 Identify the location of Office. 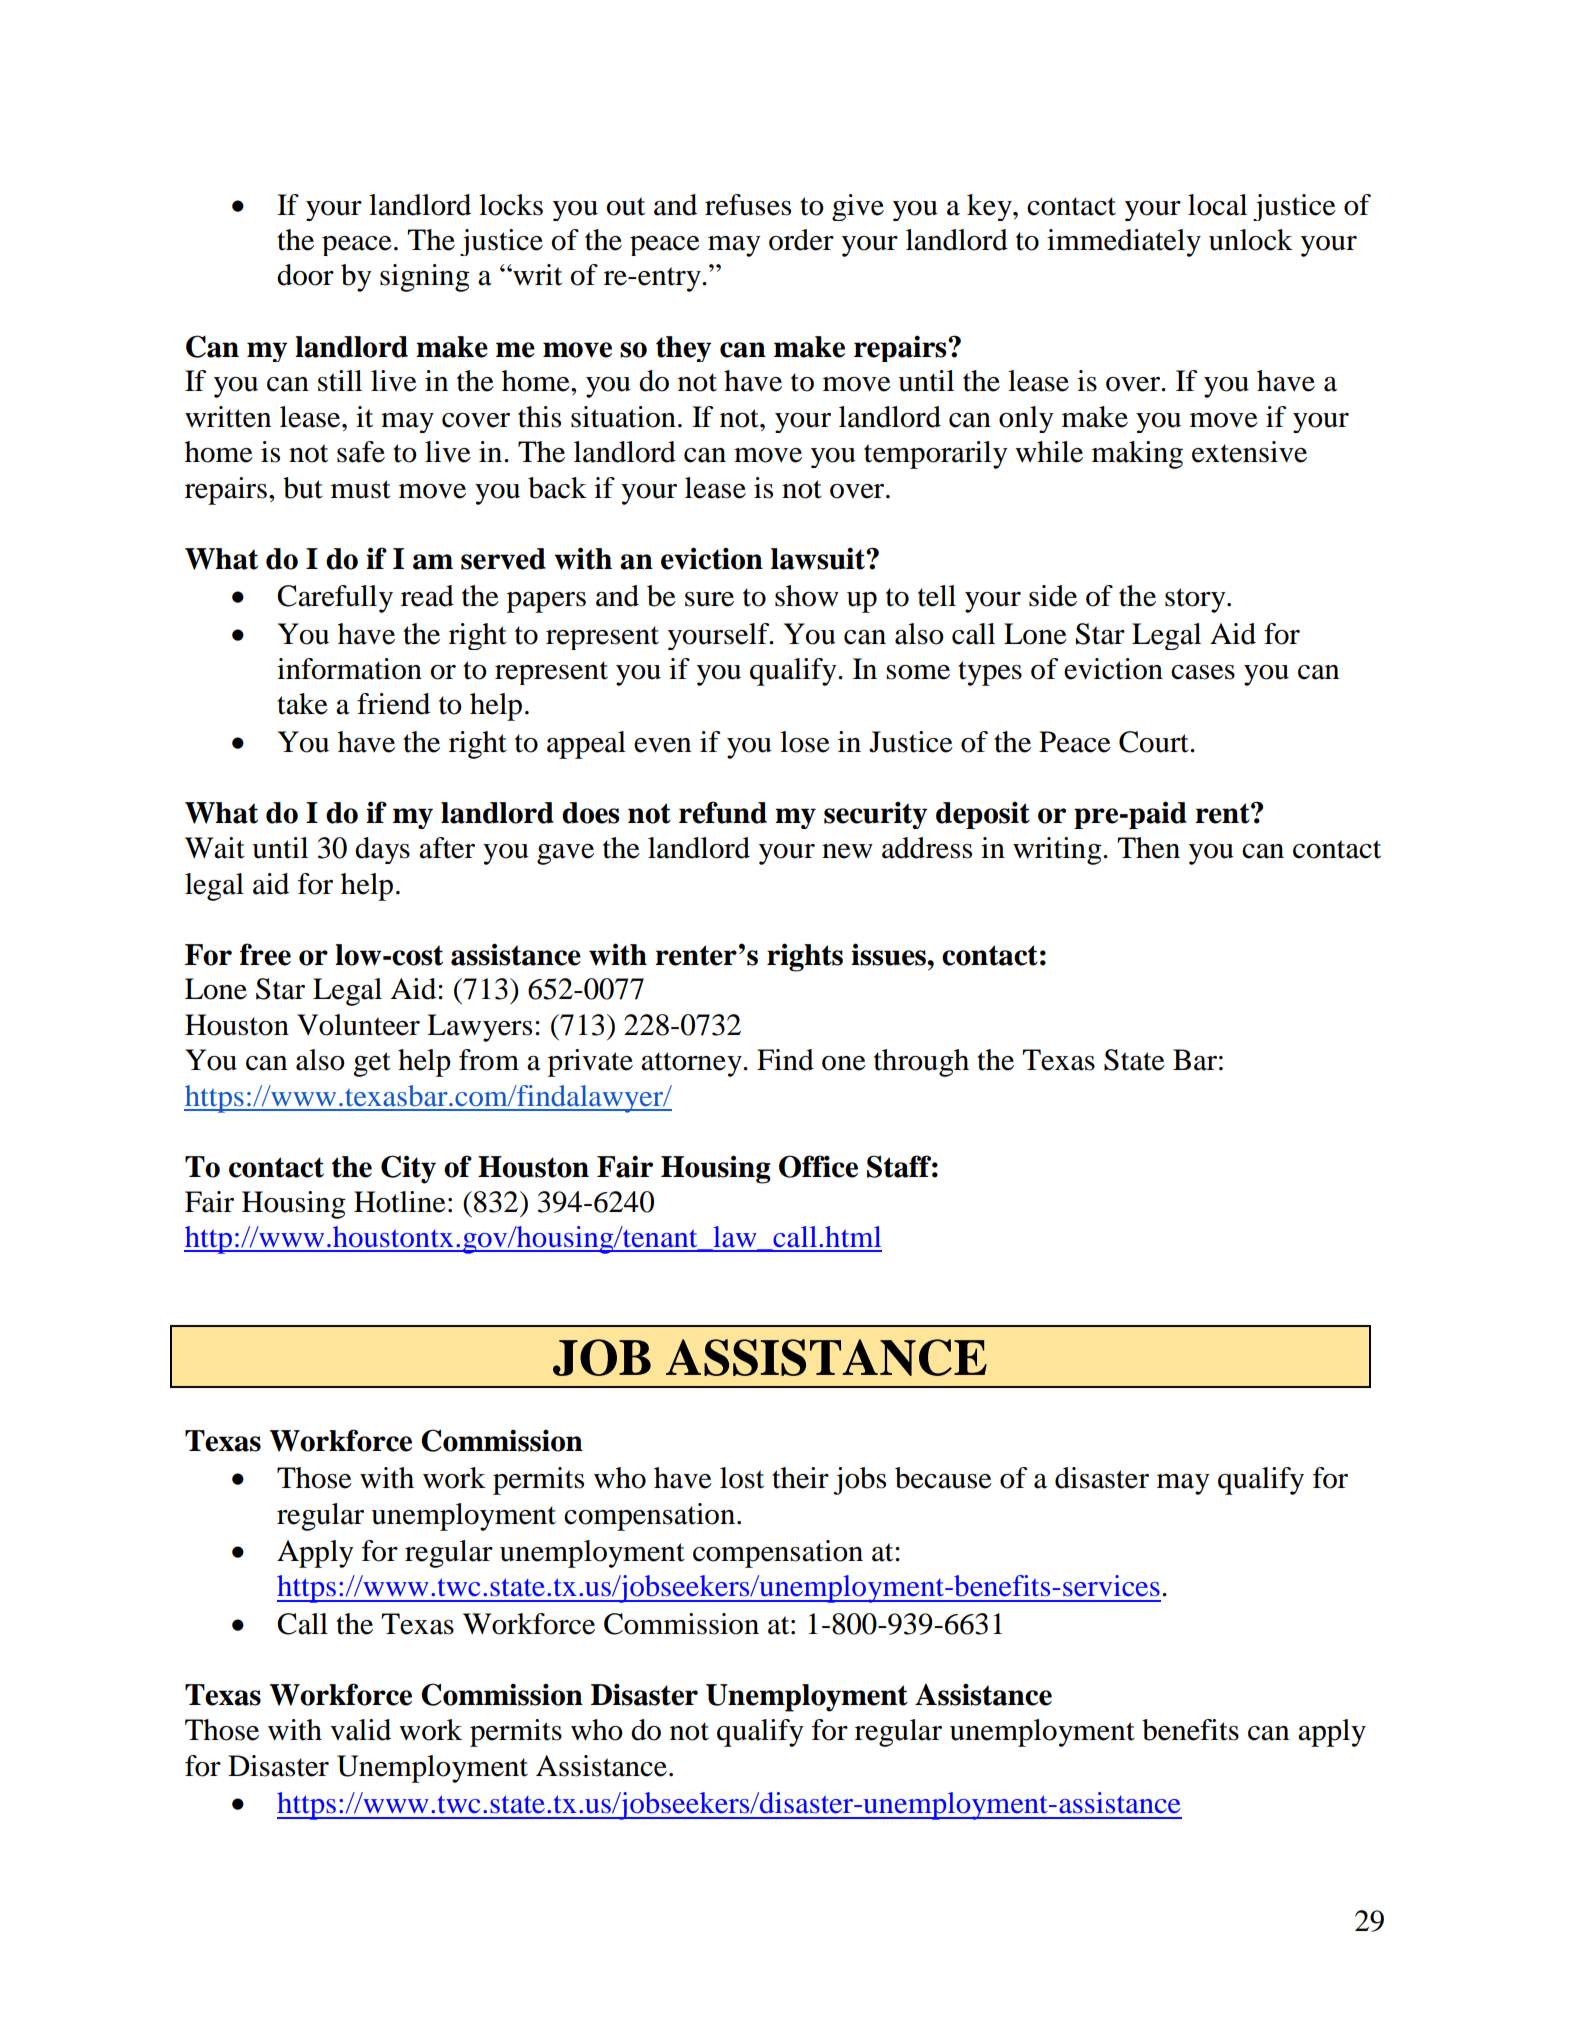
(818, 1166).
